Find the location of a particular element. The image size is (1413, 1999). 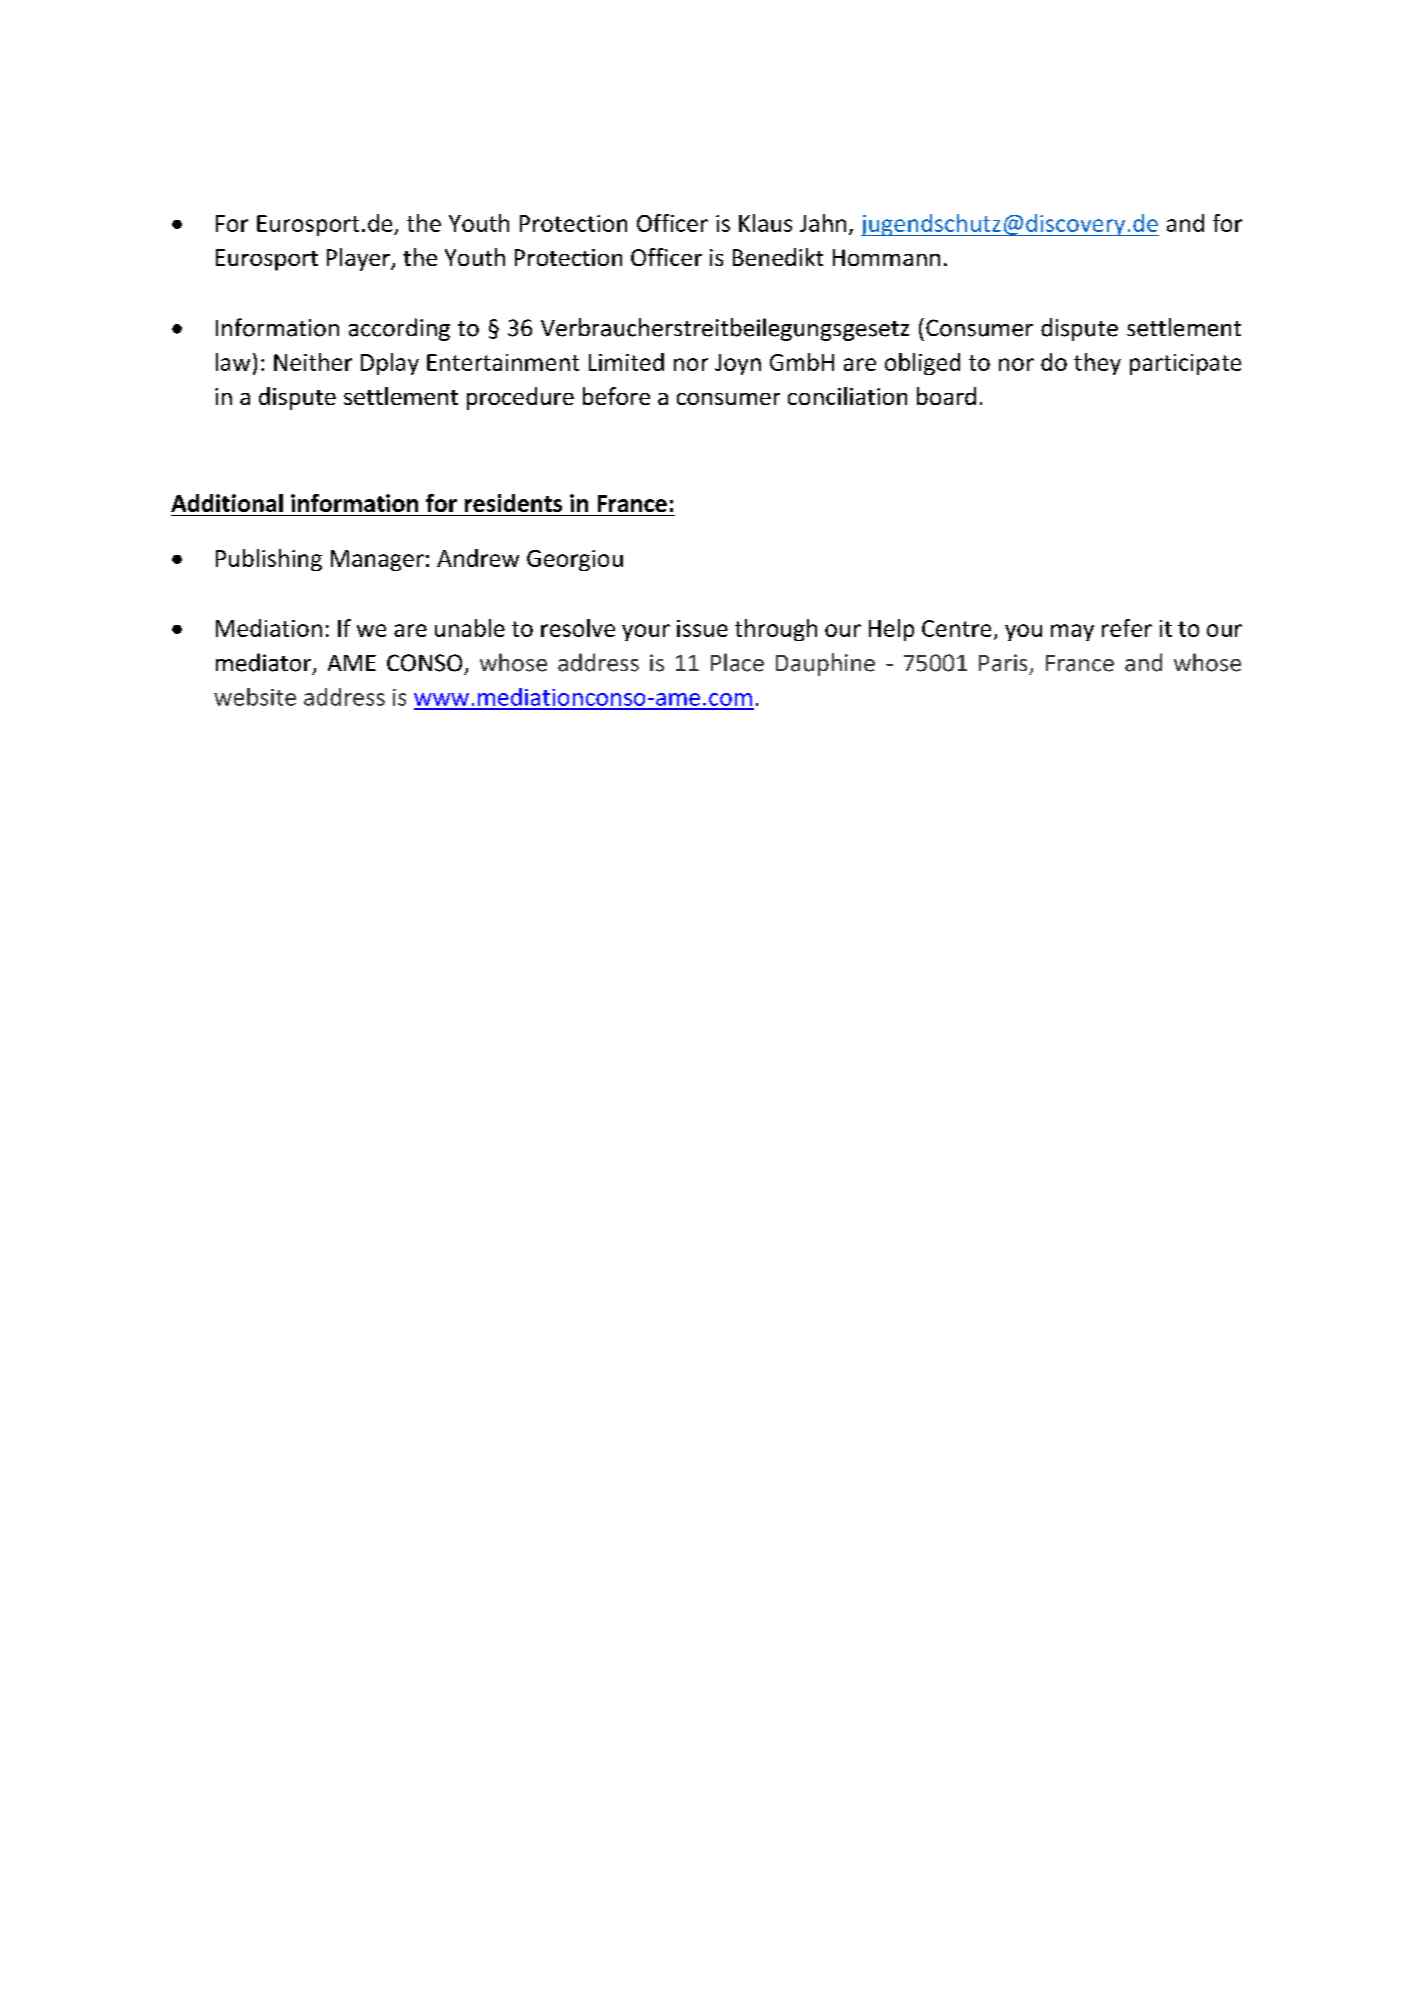

website is located at coordinates (255, 697).
